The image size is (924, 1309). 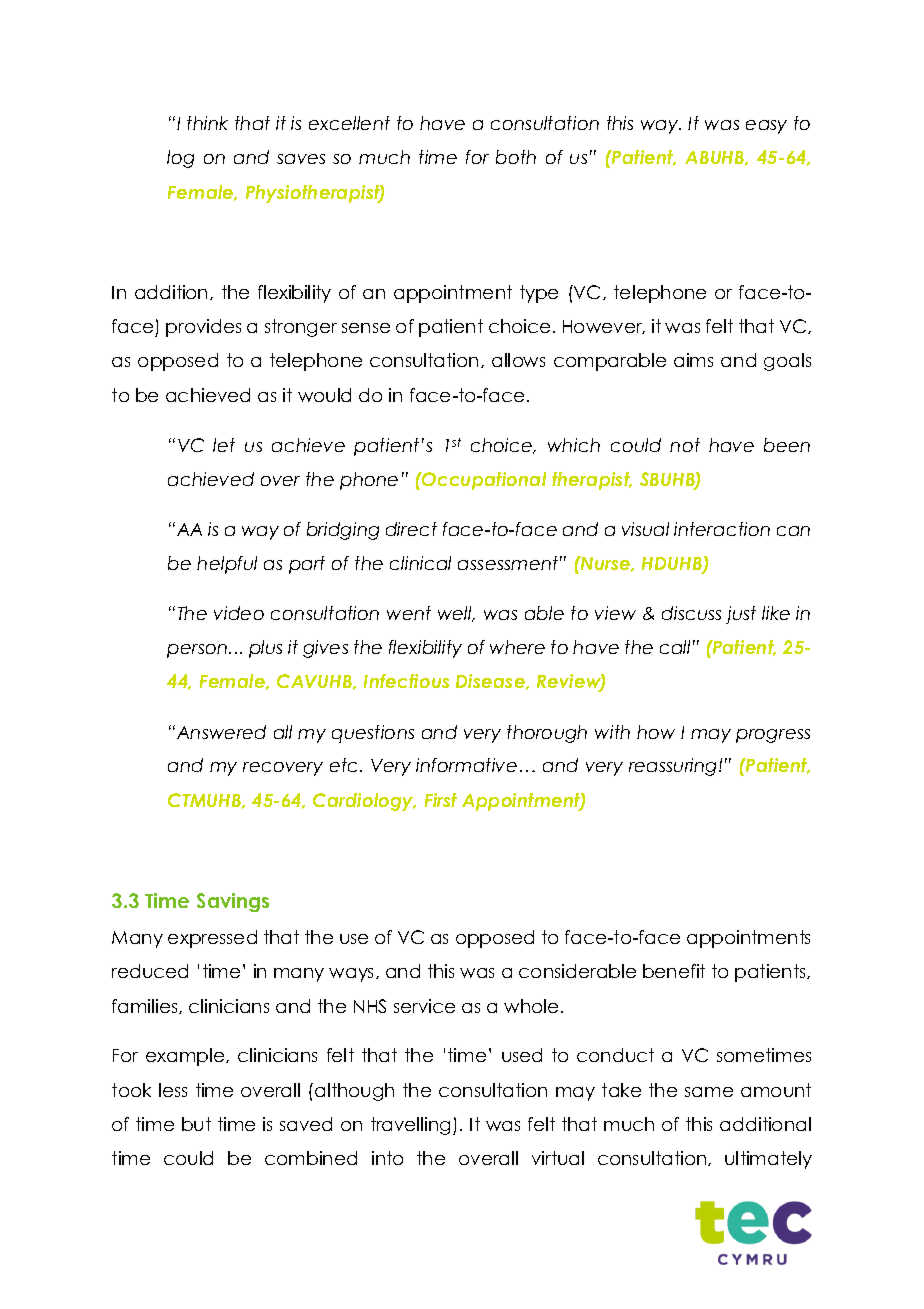 What do you see at coordinates (685, 445) in the image?
I see `not` at bounding box center [685, 445].
